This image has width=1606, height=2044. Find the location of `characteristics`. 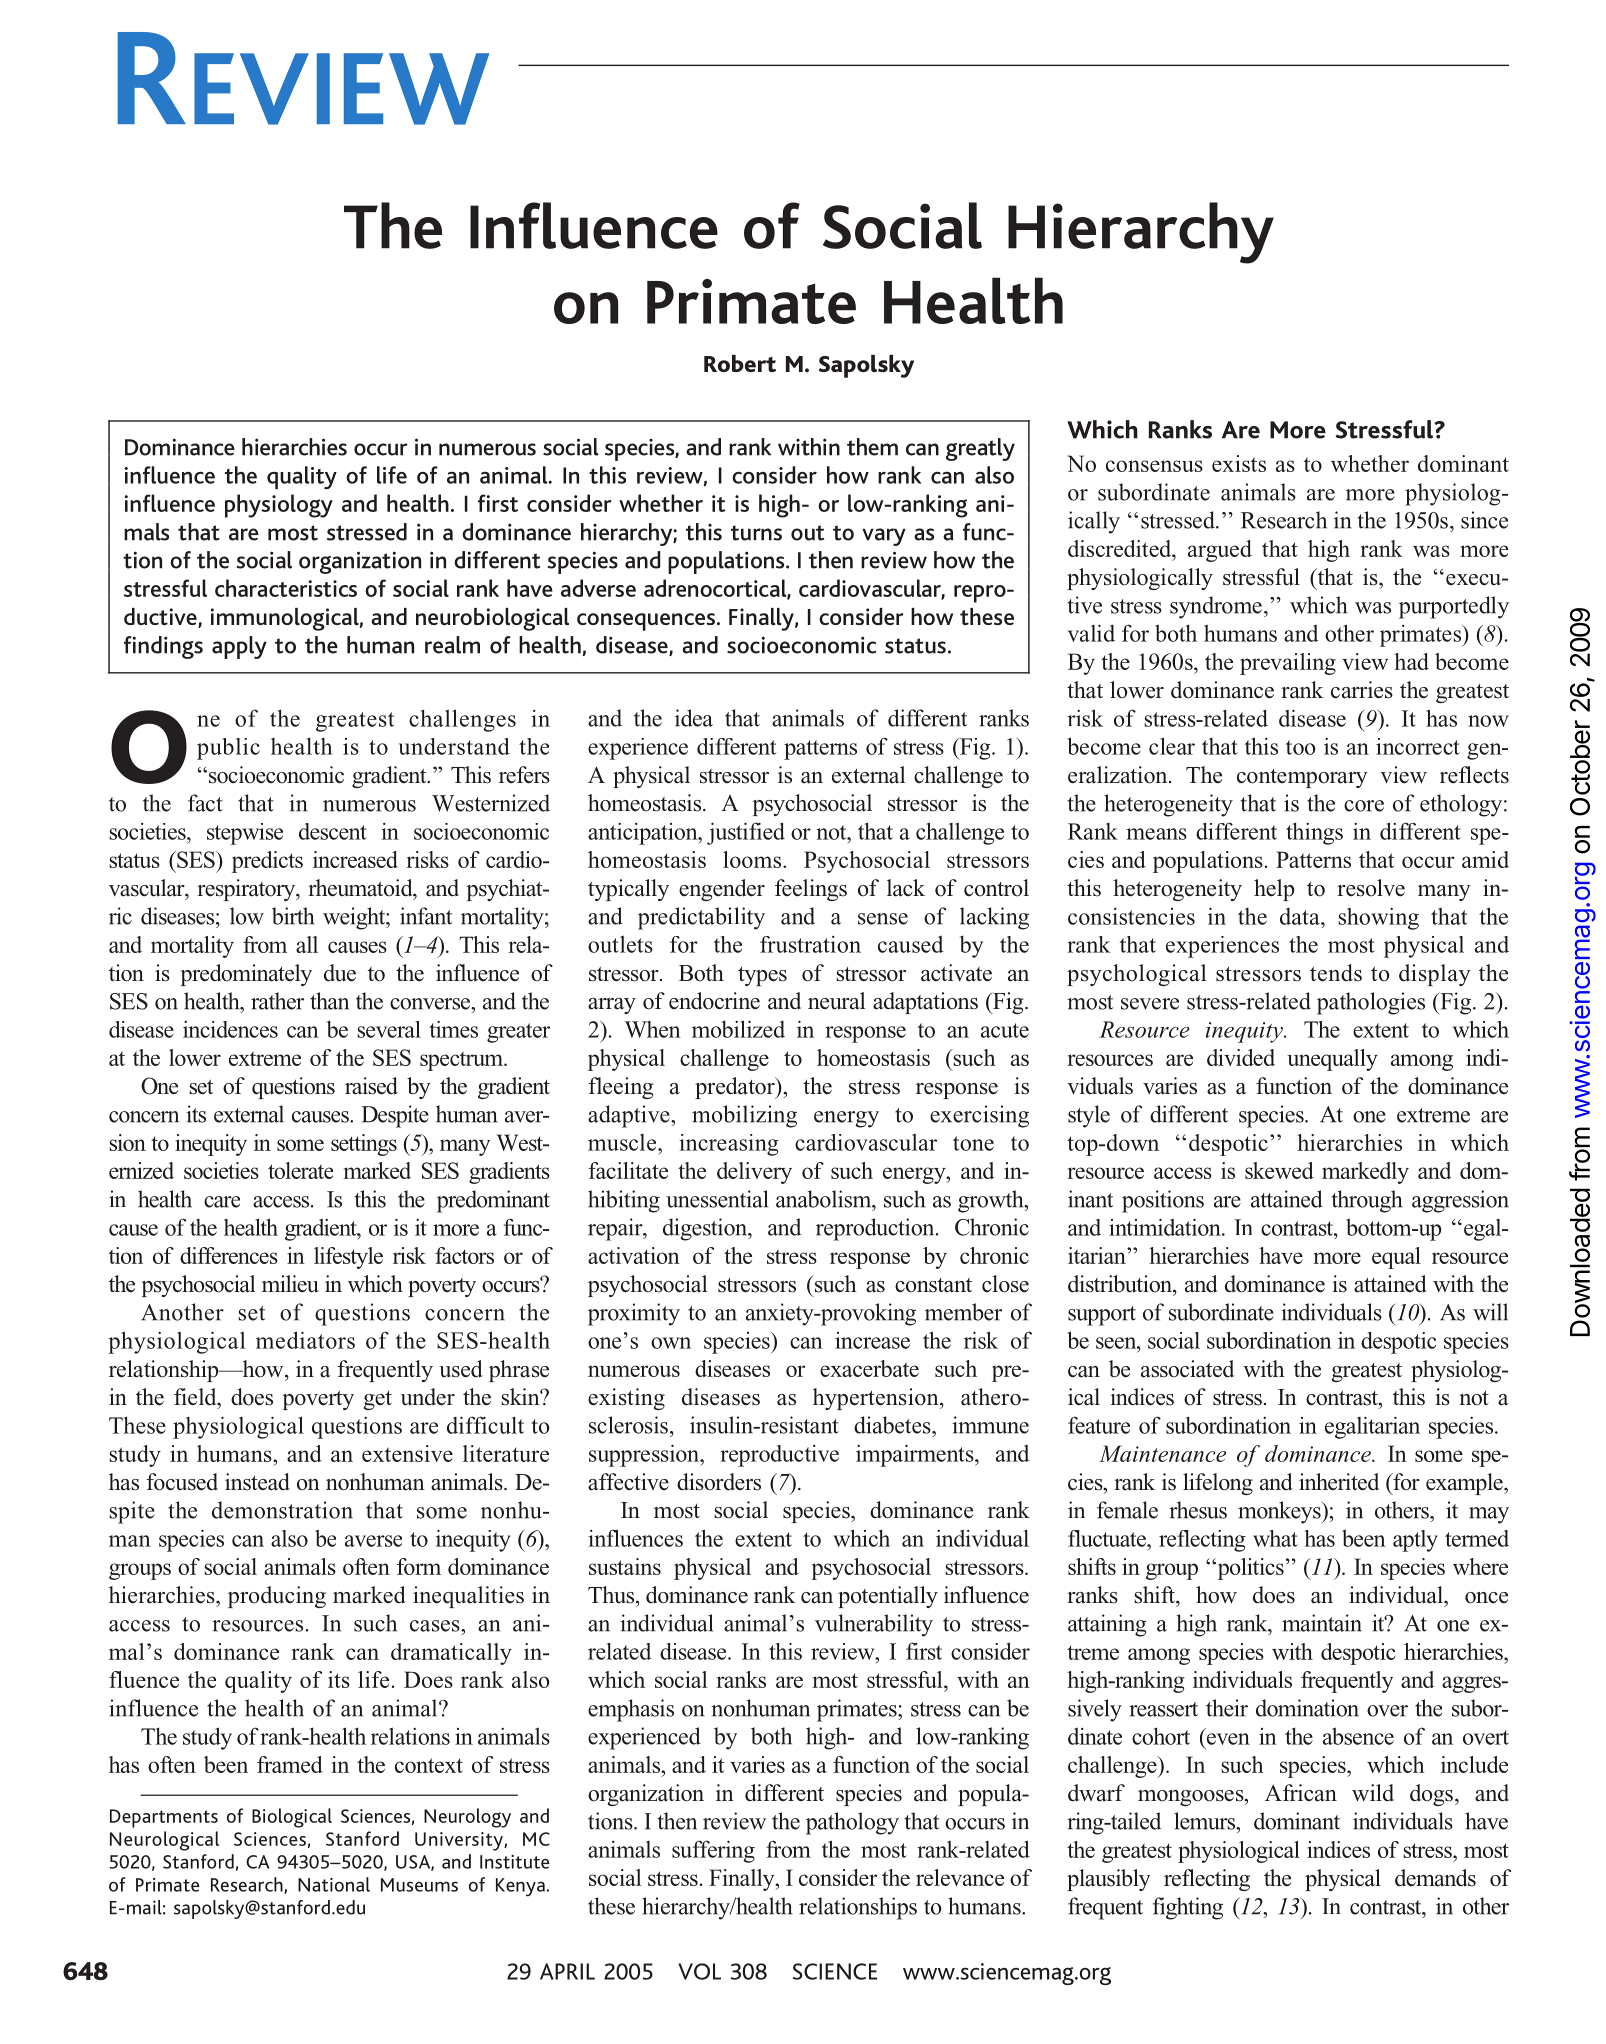

characteristics is located at coordinates (286, 588).
